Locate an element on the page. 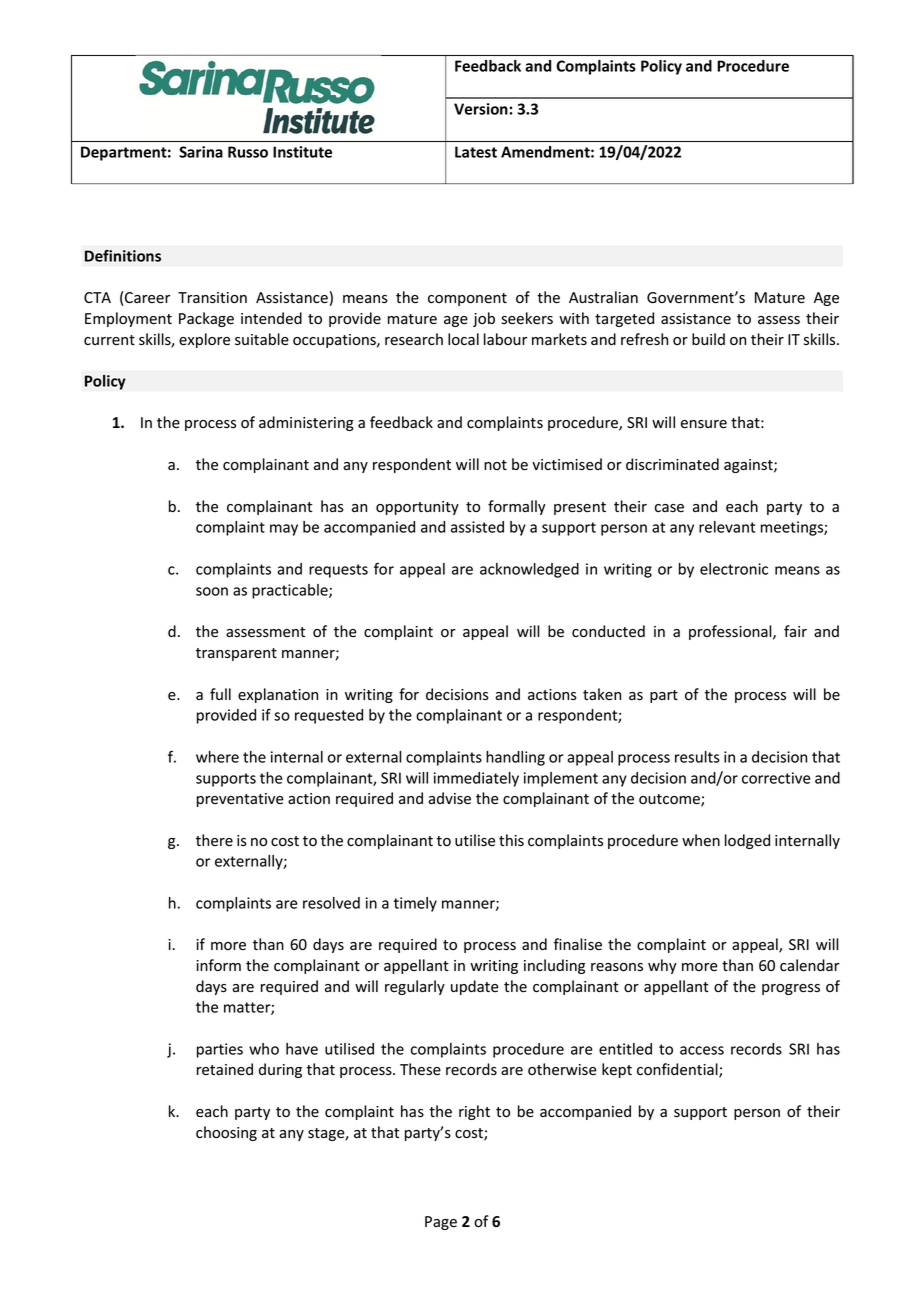 This image has height=1308, width=924. opportunity is located at coordinates (417, 508).
